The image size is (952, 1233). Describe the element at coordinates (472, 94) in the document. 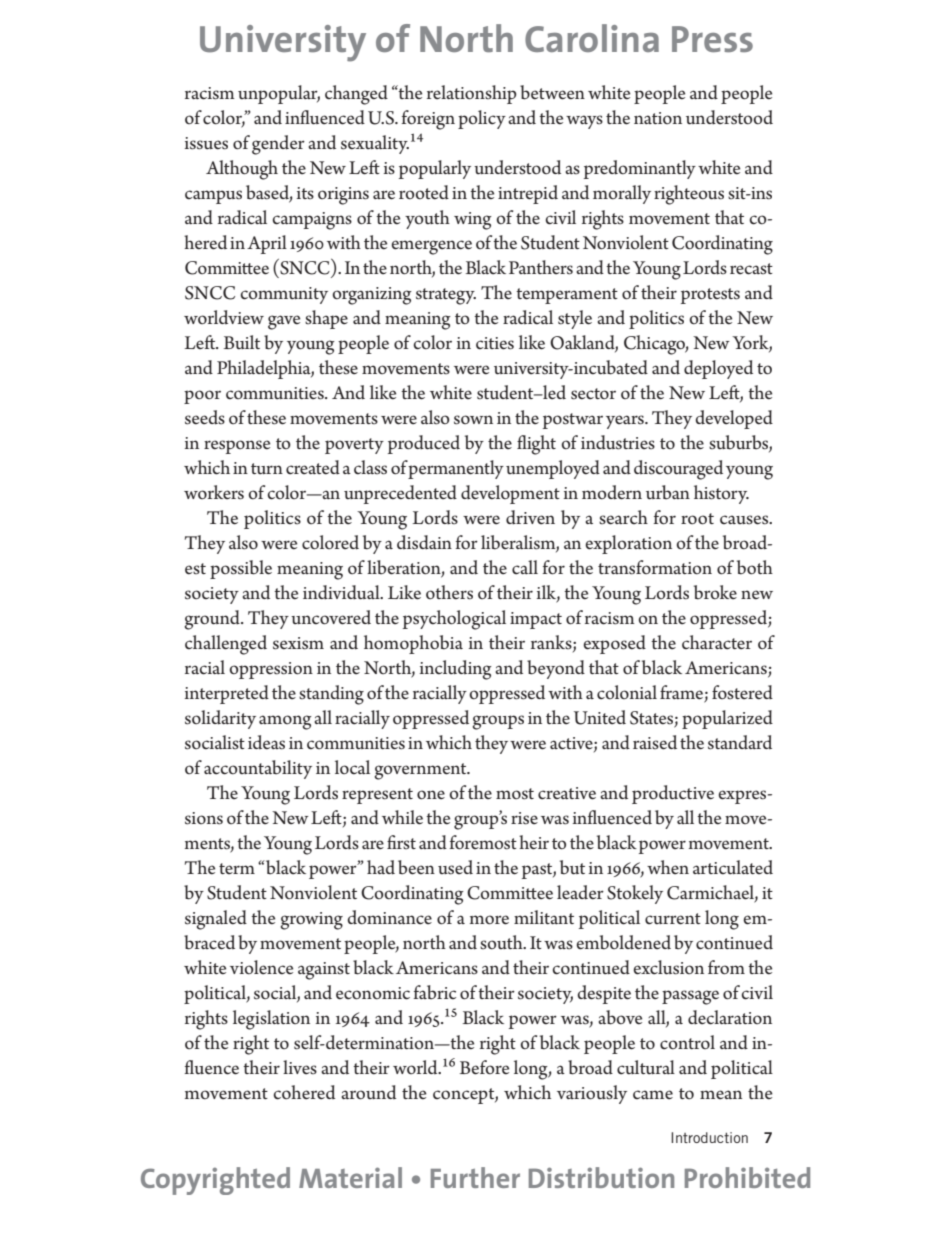

I see `relationship` at that location.
